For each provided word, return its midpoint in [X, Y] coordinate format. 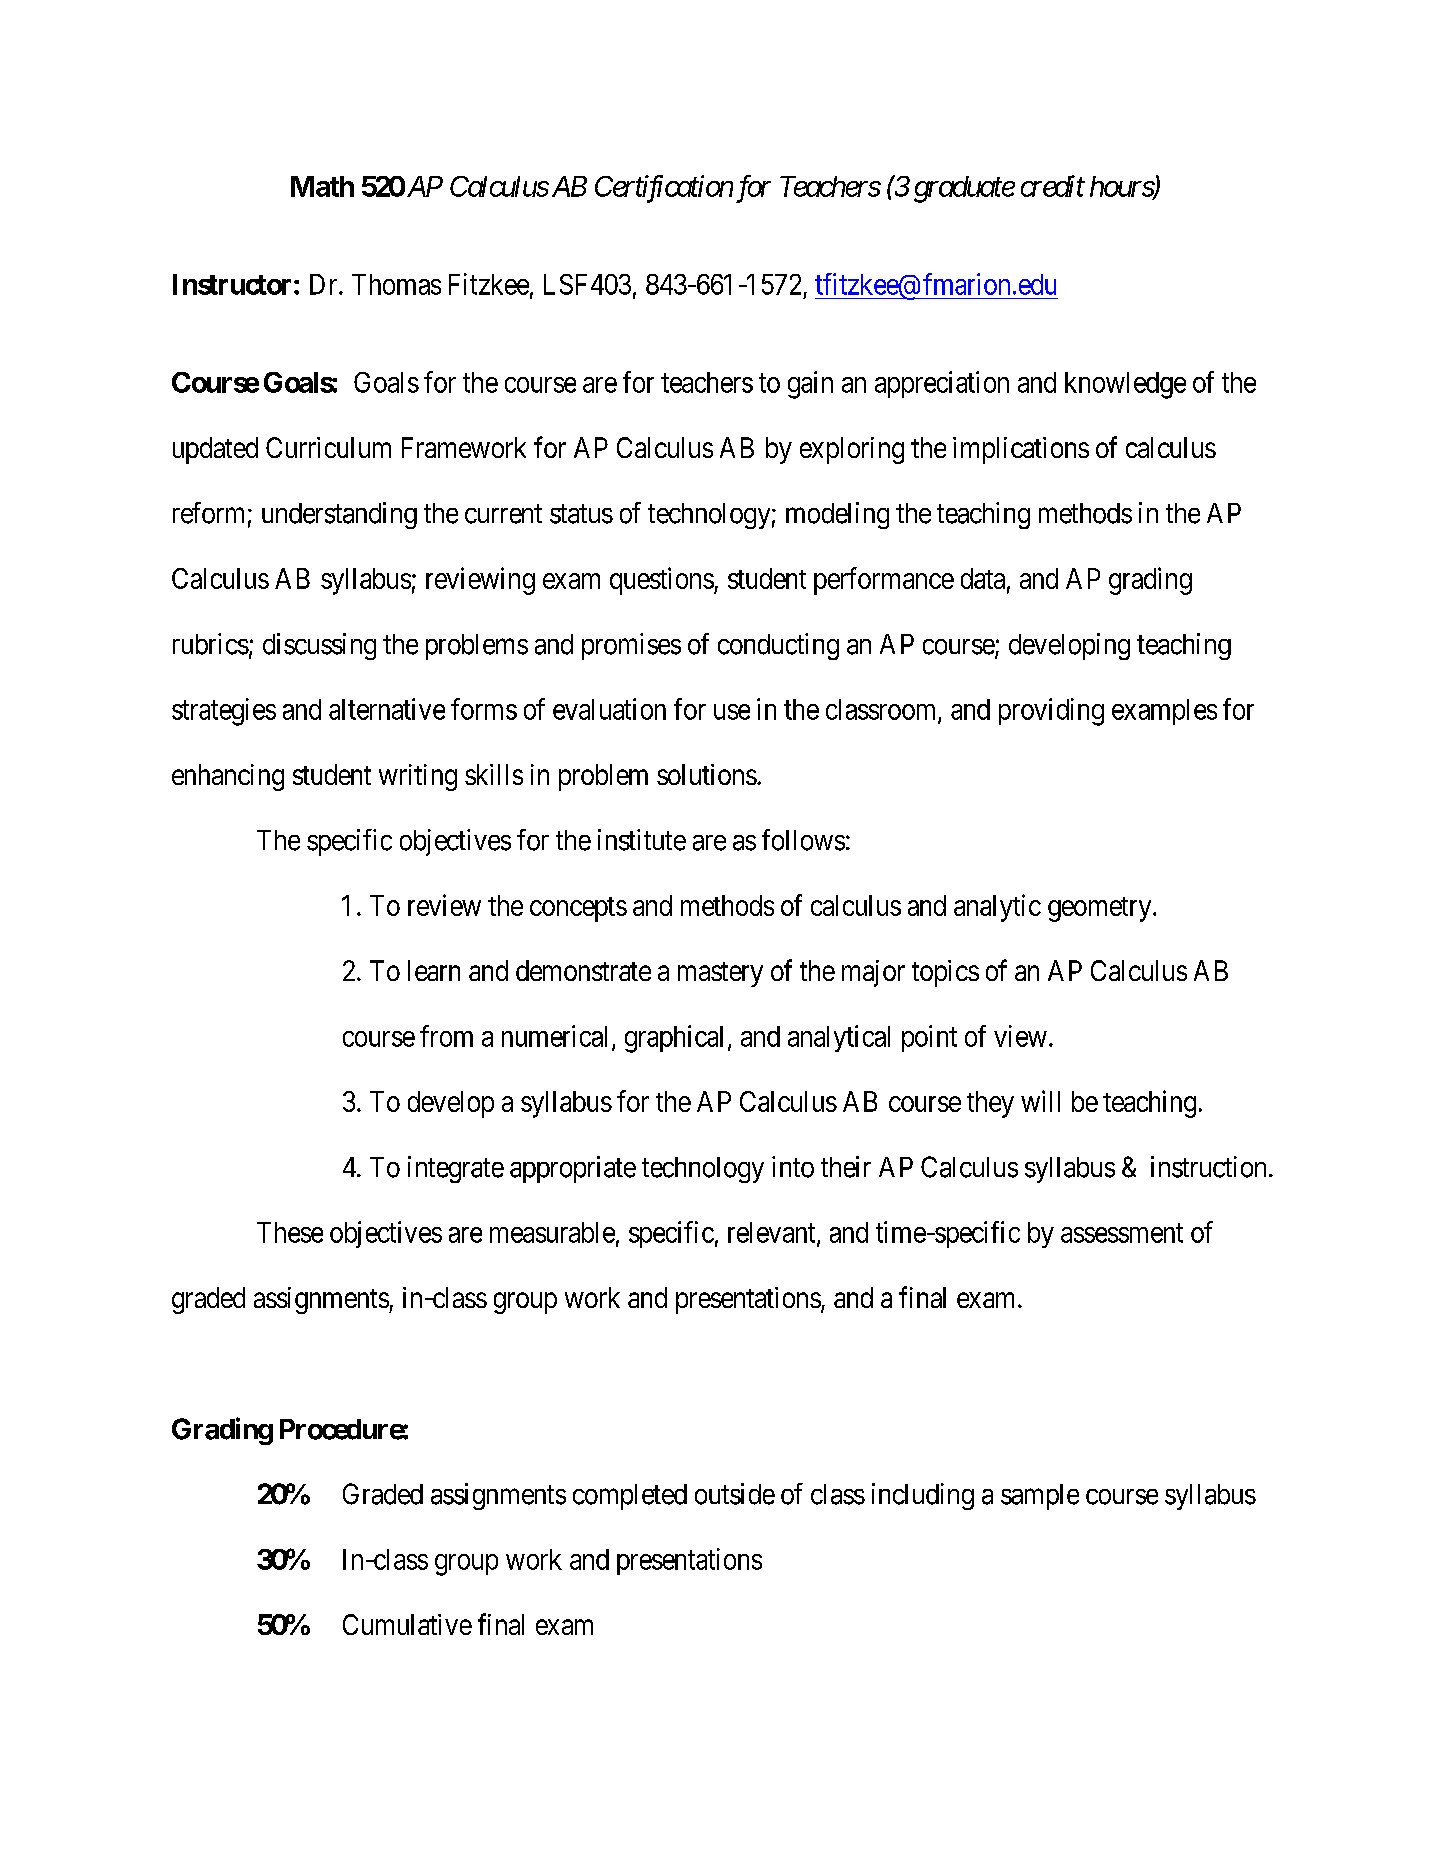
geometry [1101, 909]
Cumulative [407, 1624]
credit [1053, 186]
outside [735, 1494]
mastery [720, 974]
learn [434, 970]
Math [322, 186]
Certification [664, 189]
